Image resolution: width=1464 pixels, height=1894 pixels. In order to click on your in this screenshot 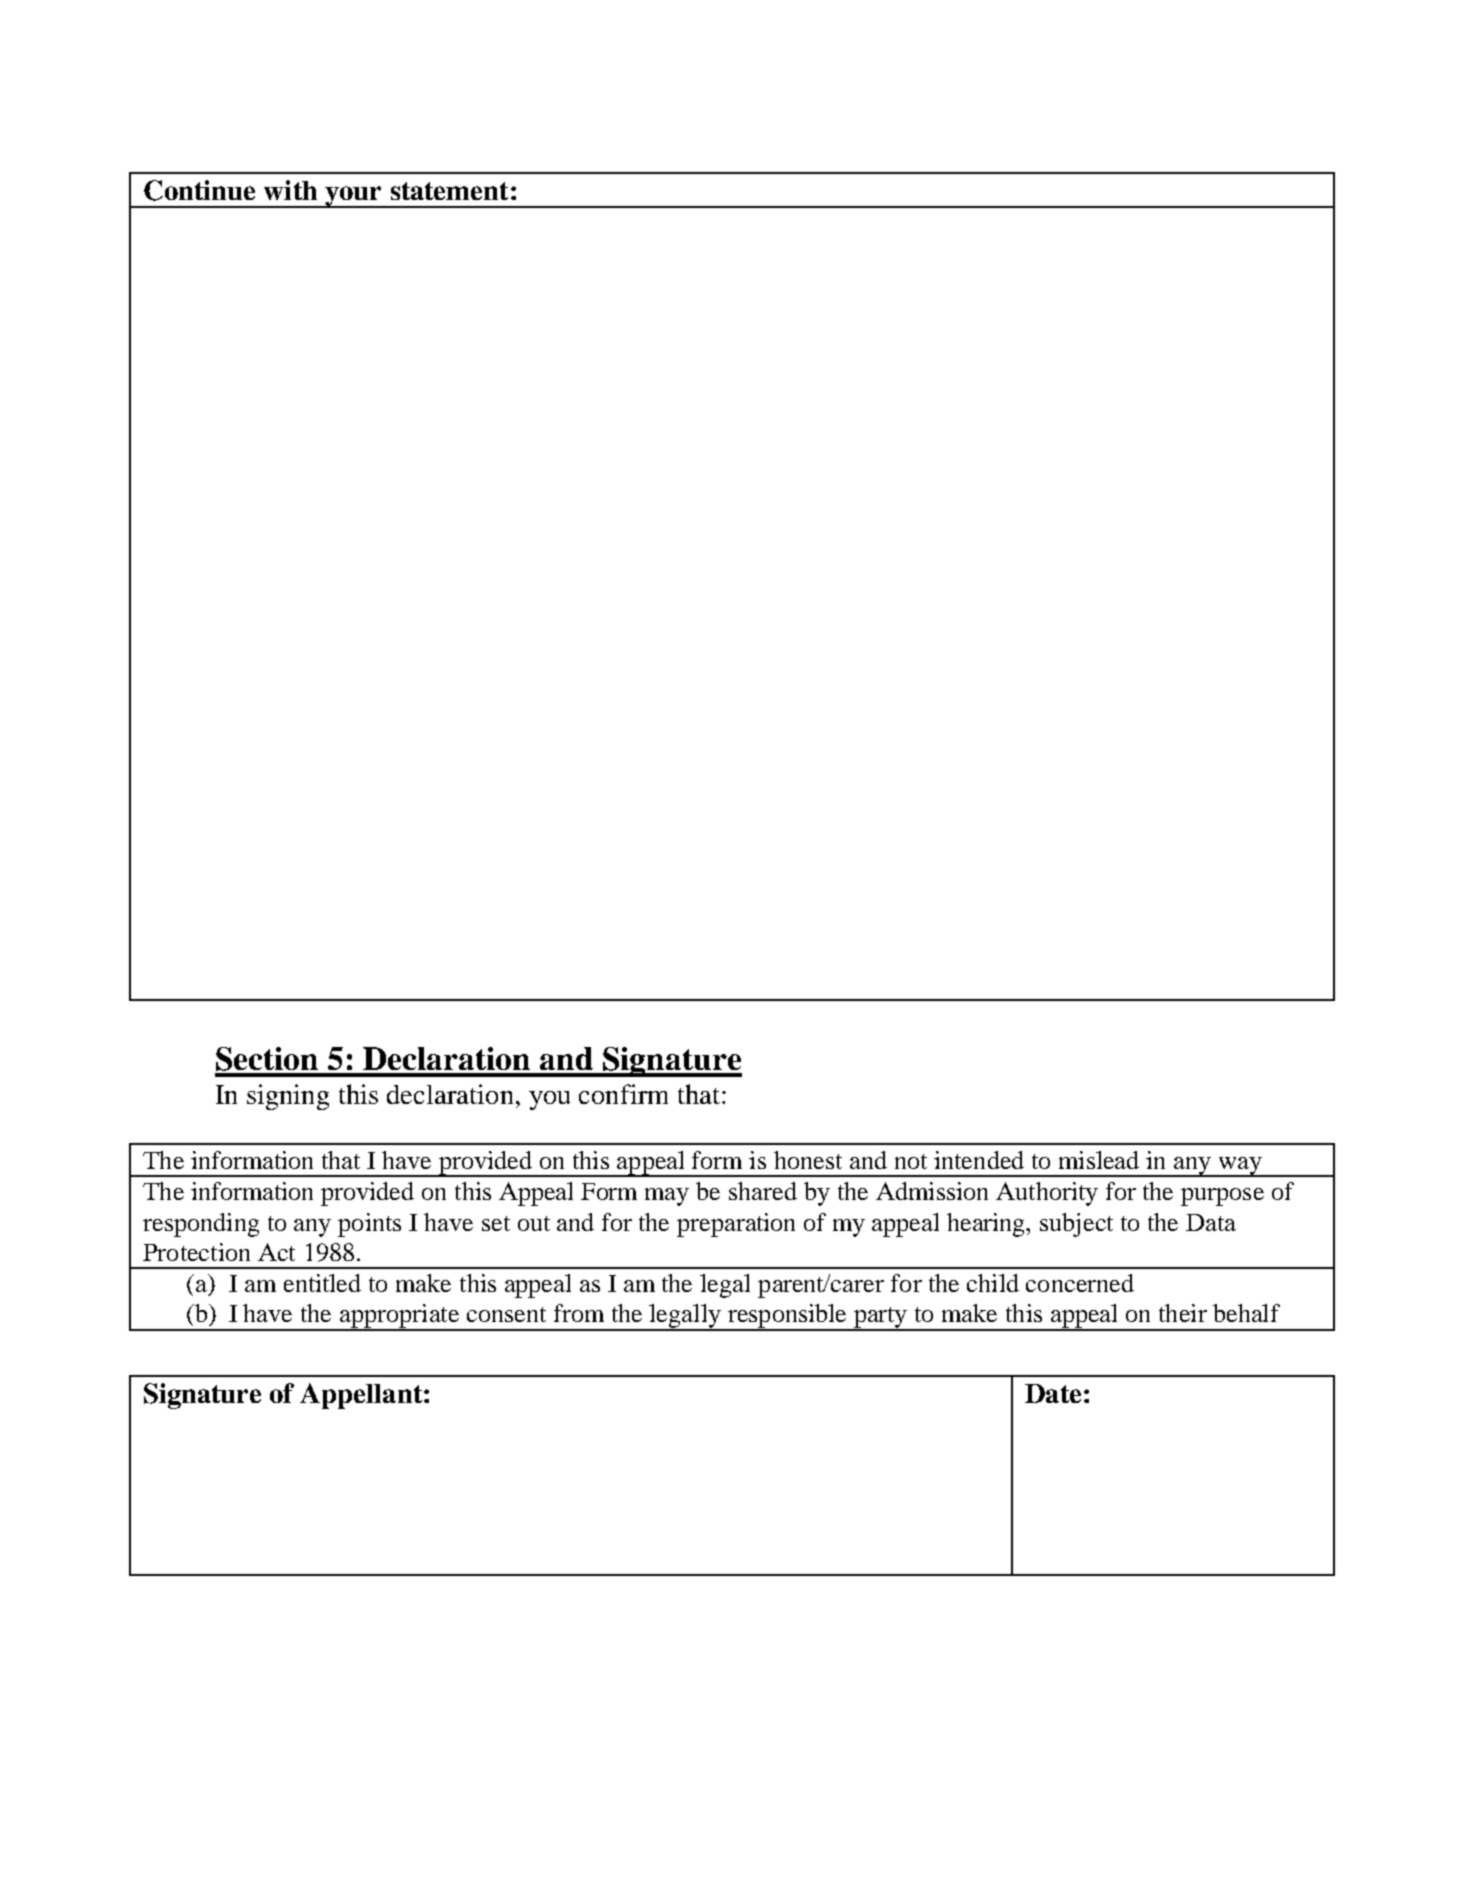, I will do `click(354, 197)`.
